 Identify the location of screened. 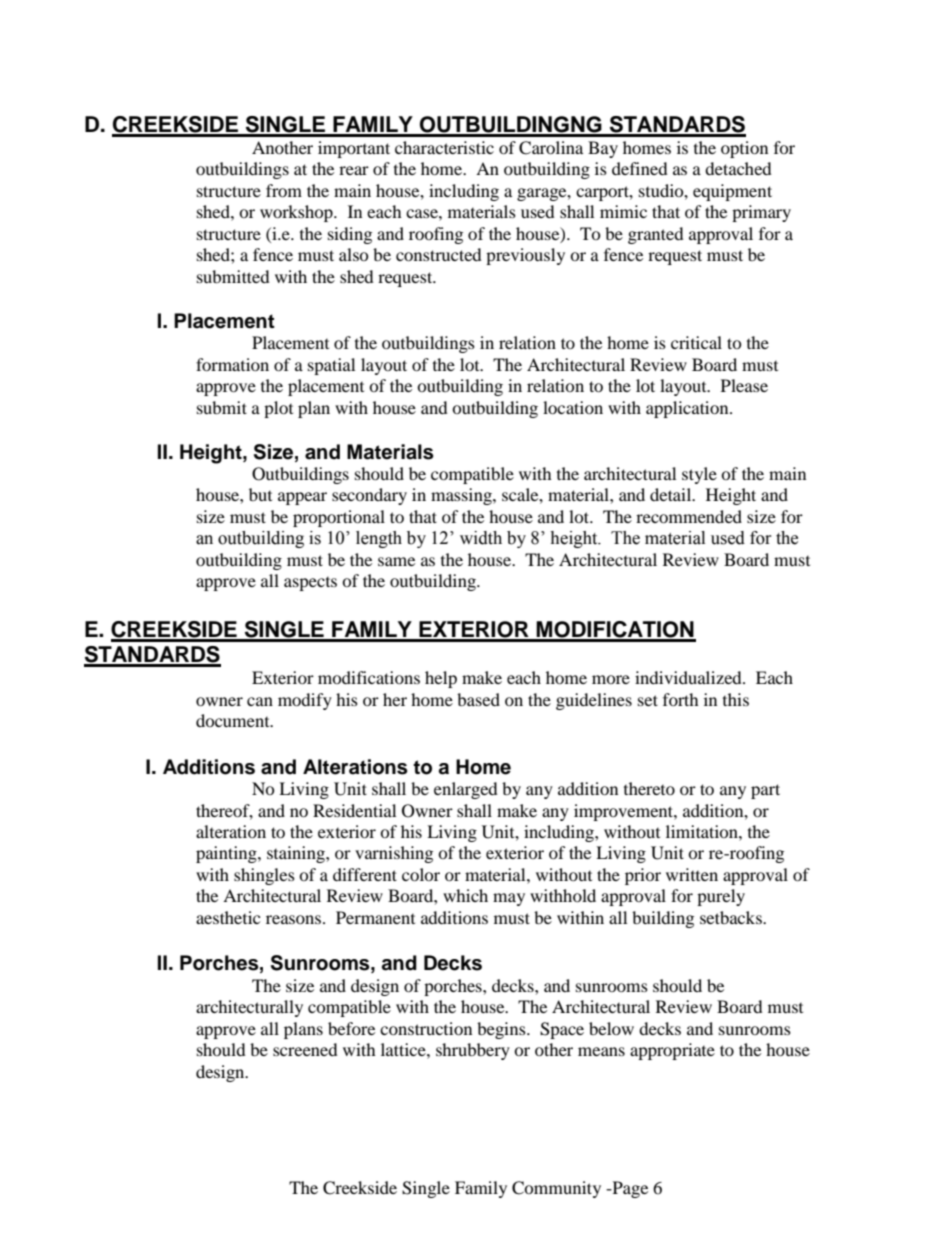
(305, 1049).
